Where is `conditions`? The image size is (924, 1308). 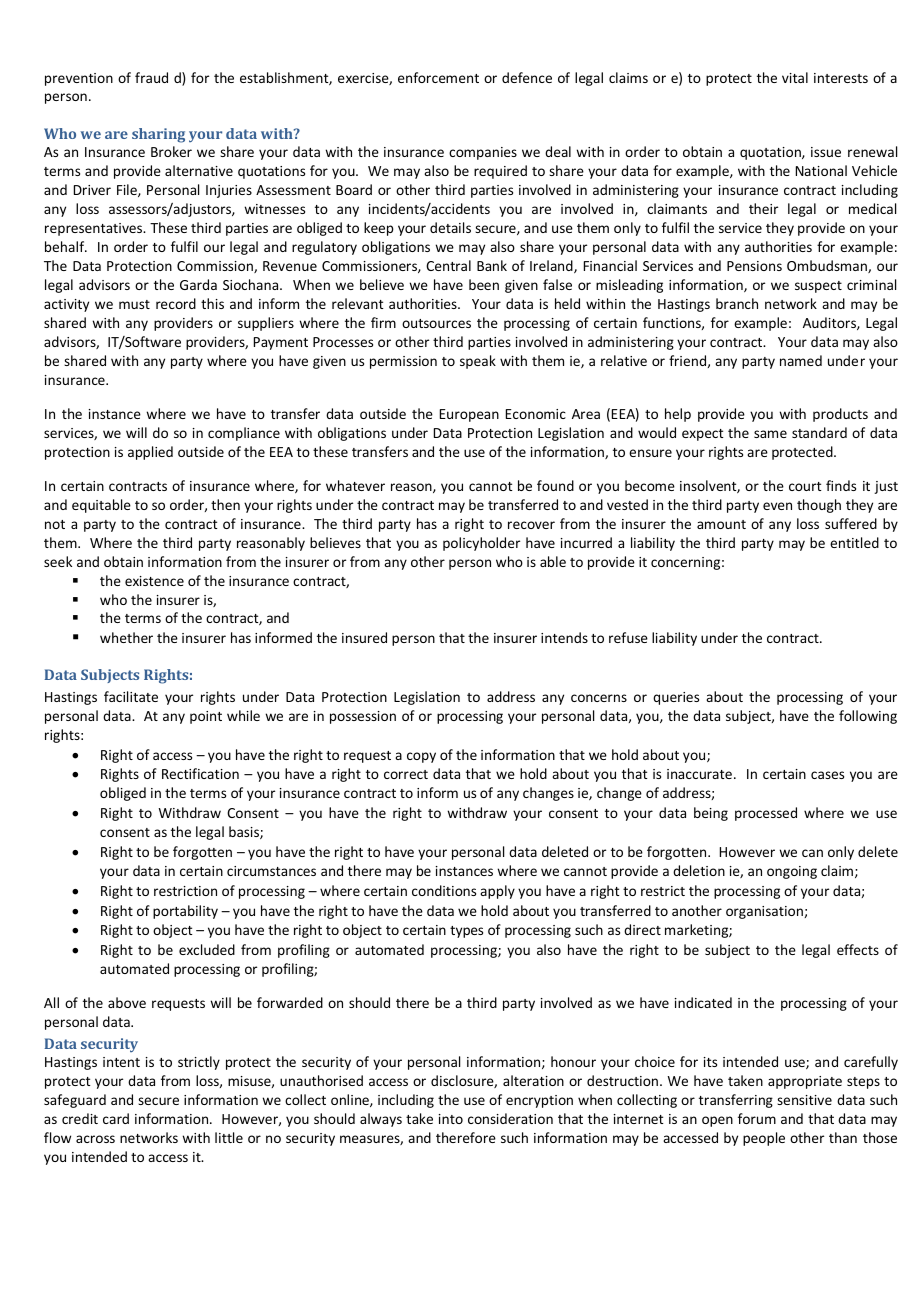
conditions is located at coordinates (444, 890).
